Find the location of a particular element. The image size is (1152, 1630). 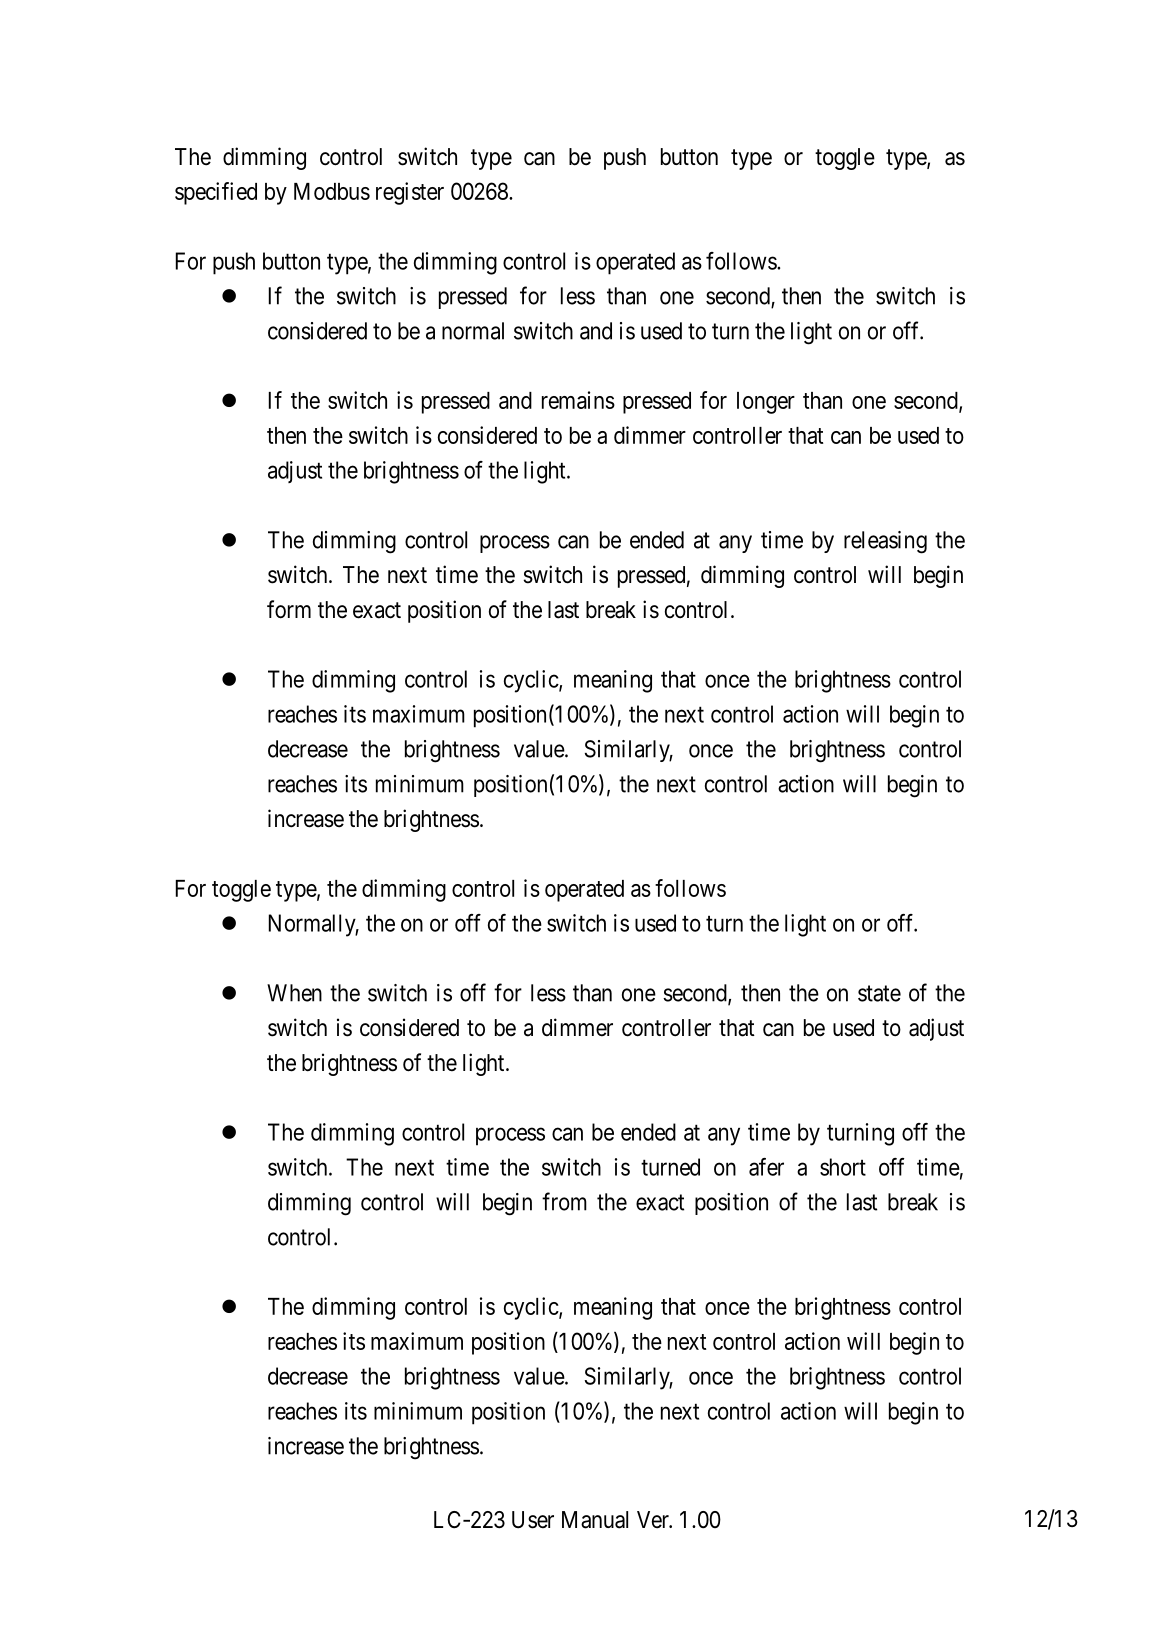

form is located at coordinates (289, 609).
